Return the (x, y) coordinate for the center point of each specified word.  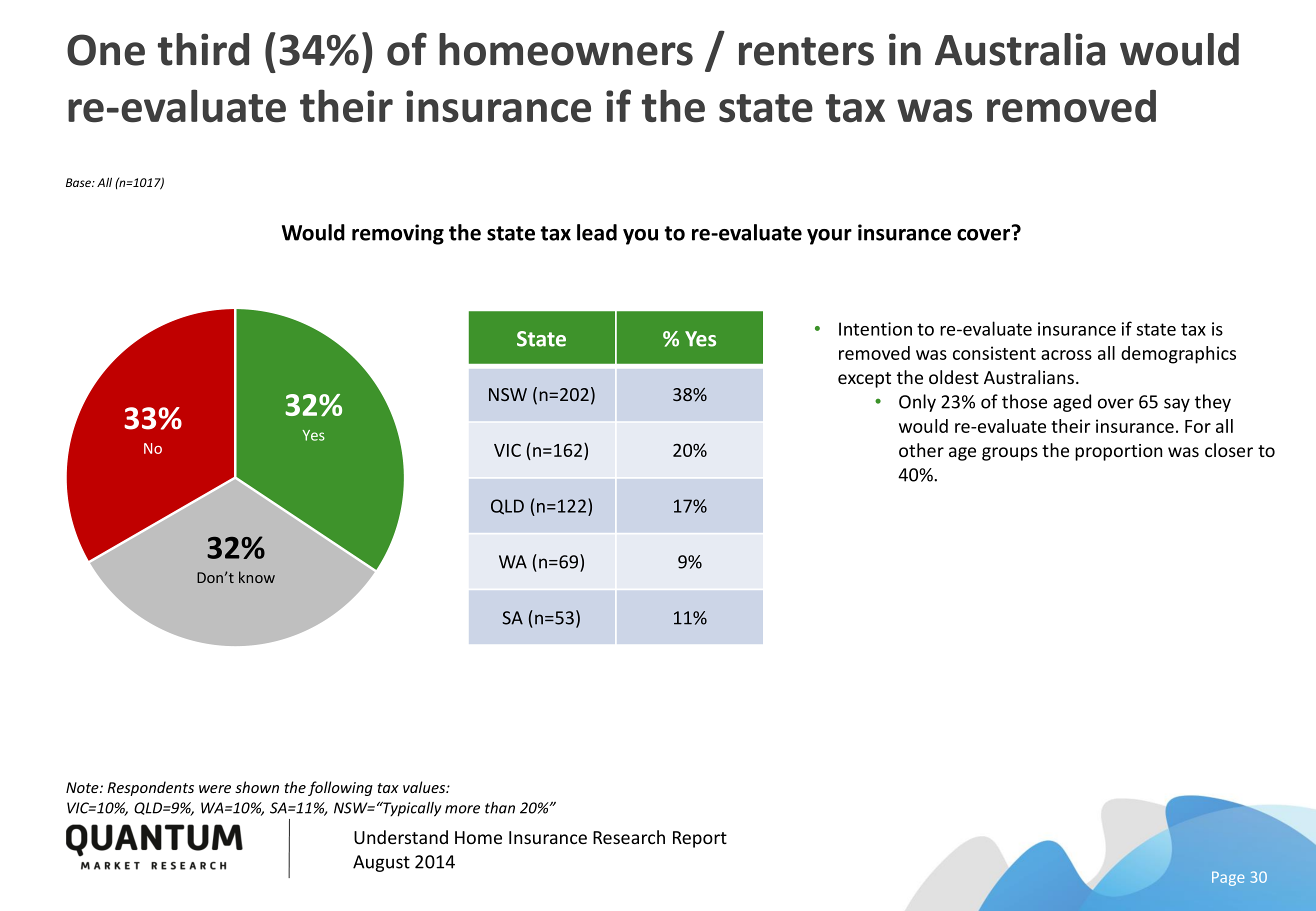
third (203, 49)
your (829, 237)
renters (806, 51)
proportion (1118, 452)
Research (629, 837)
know (257, 577)
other (921, 450)
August (381, 863)
